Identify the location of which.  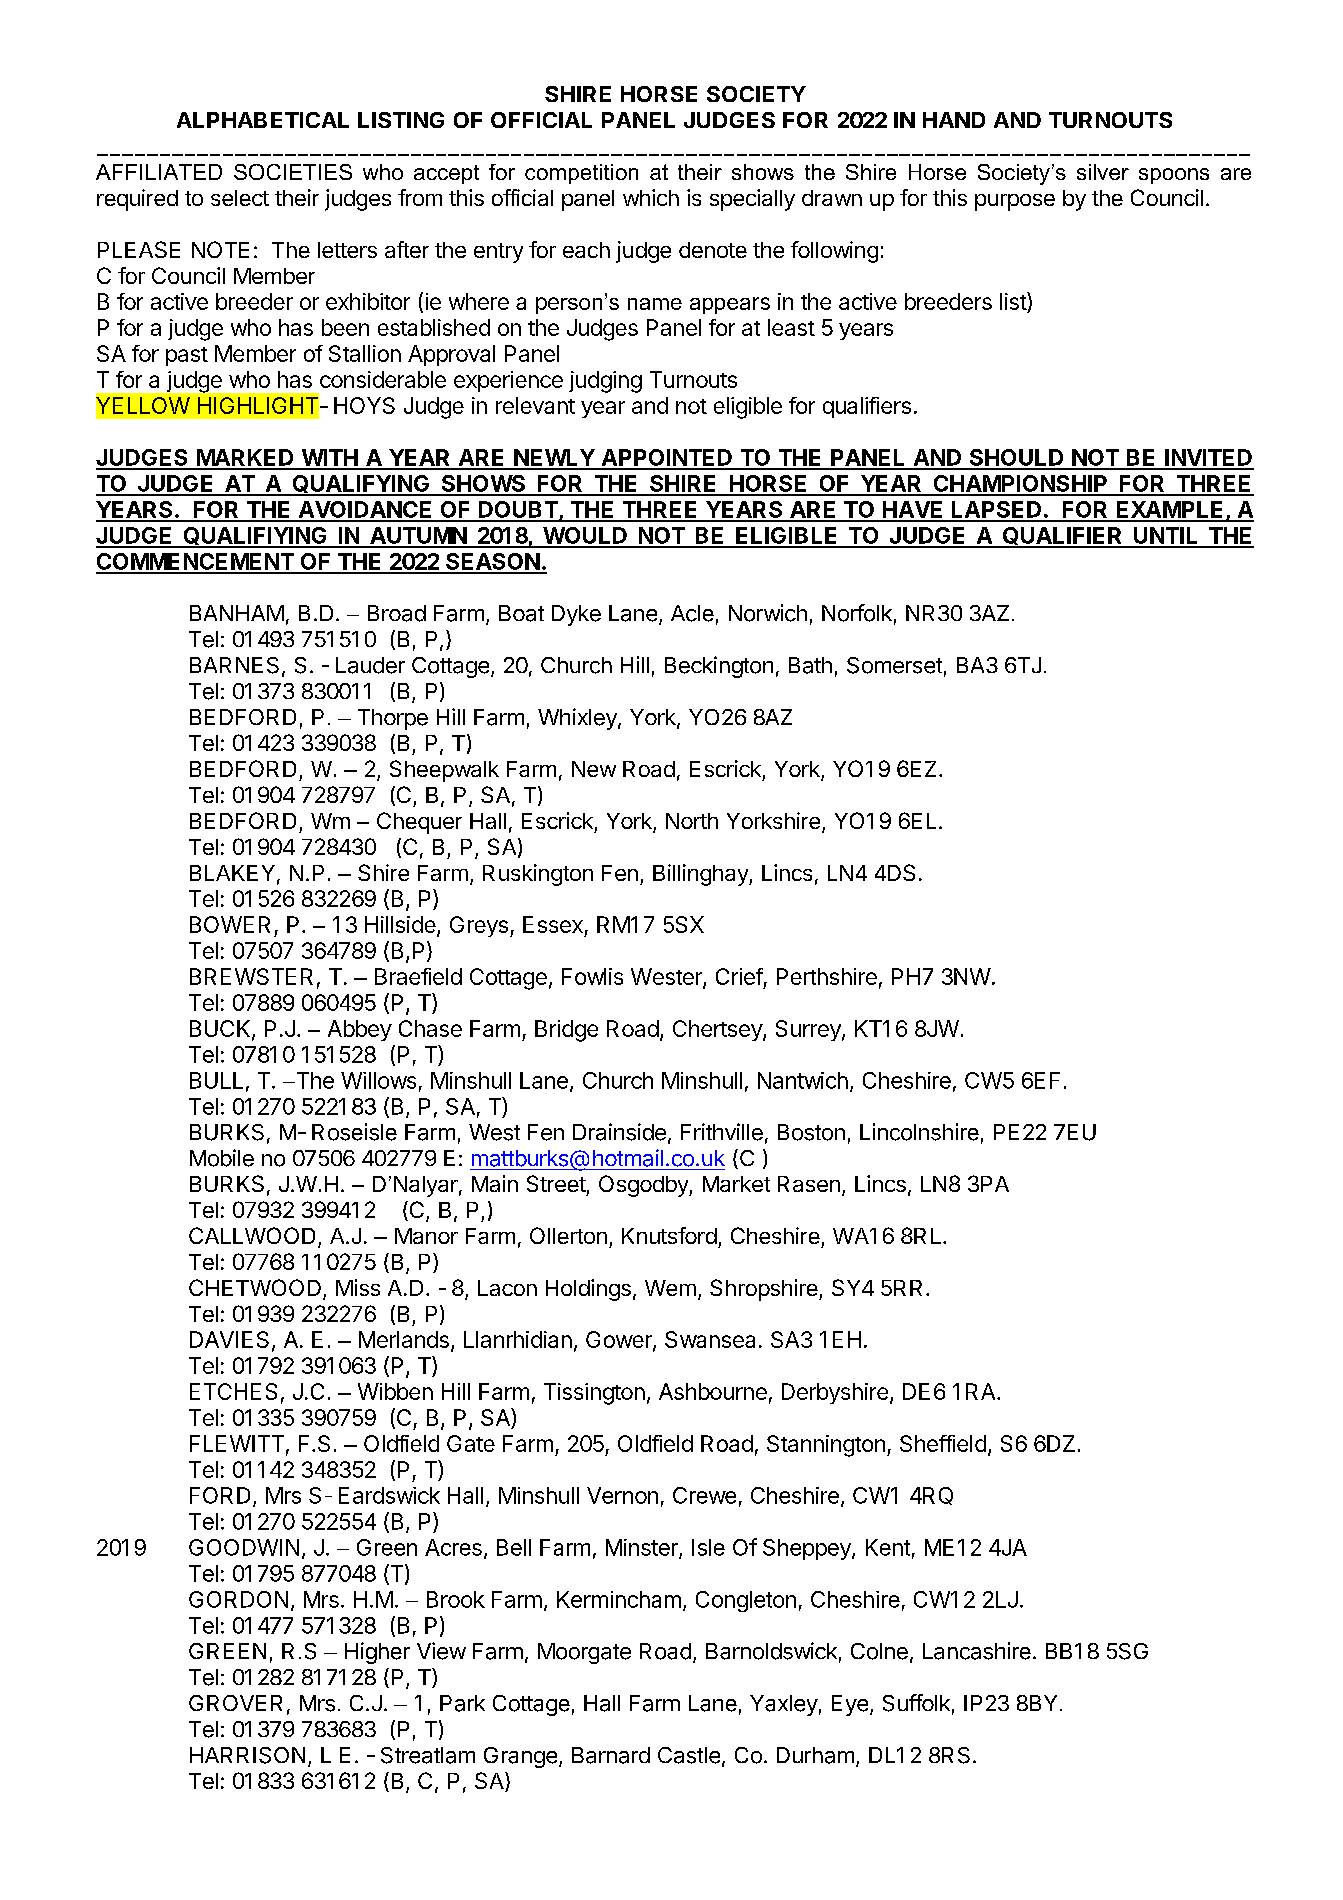
(651, 197).
